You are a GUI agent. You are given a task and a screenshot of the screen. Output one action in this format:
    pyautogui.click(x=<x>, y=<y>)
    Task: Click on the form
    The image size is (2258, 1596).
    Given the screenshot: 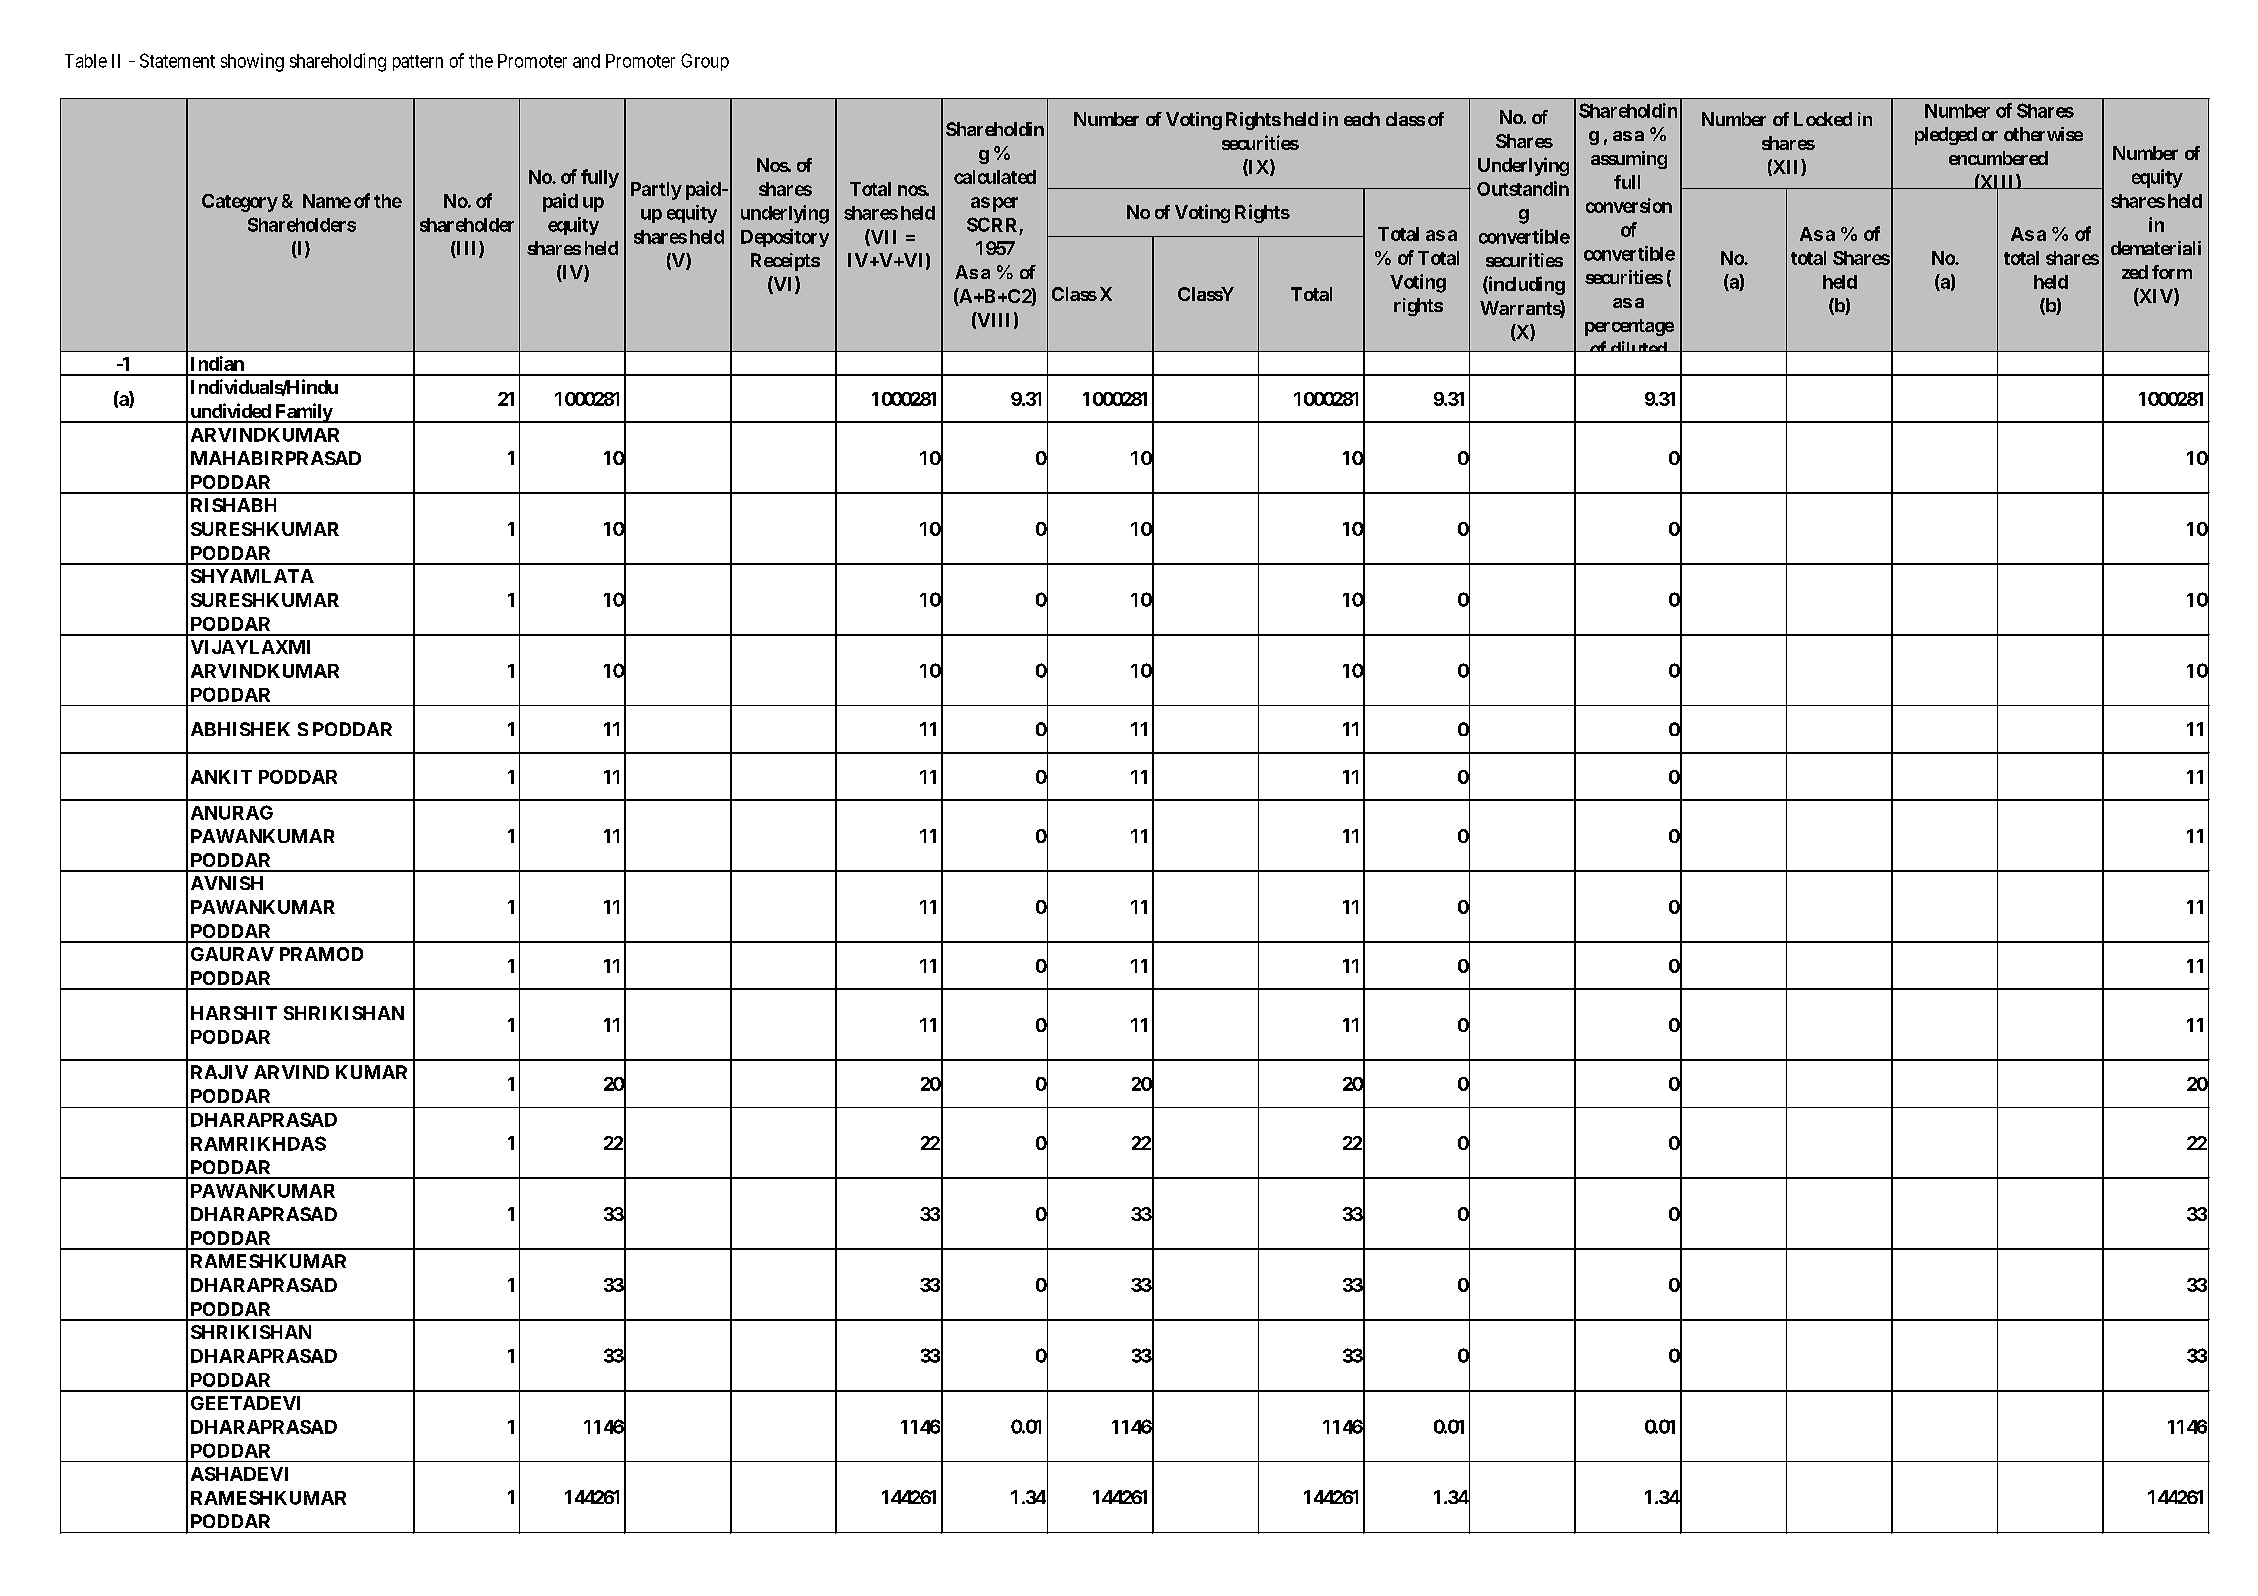 What is the action you would take?
    pyautogui.click(x=2172, y=272)
